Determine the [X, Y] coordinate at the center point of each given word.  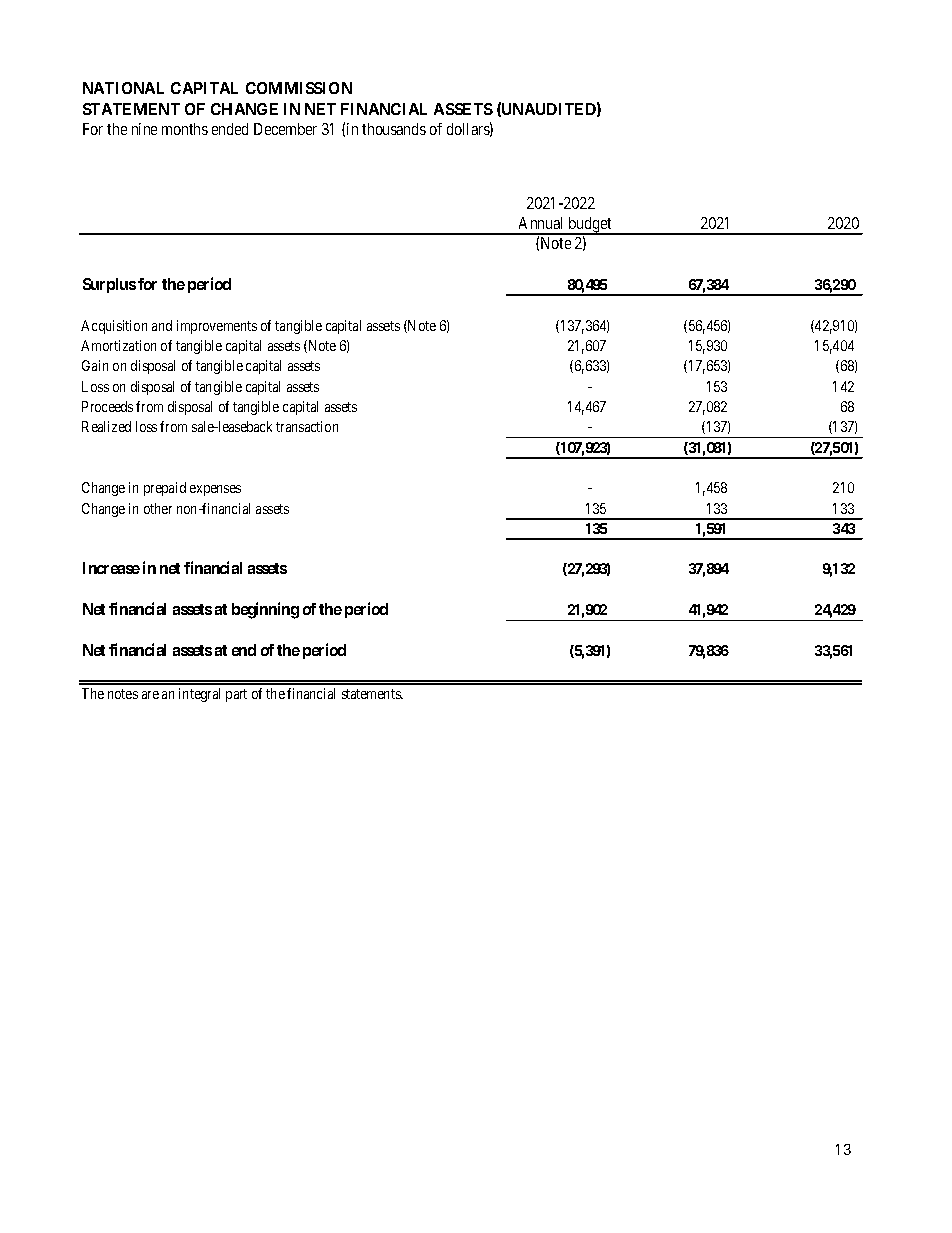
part [236, 695]
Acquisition [114, 327]
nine [144, 129]
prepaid [165, 489]
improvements [217, 327]
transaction [307, 426]
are [150, 695]
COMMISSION [299, 88]
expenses [215, 490]
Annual [540, 223]
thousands [394, 129]
